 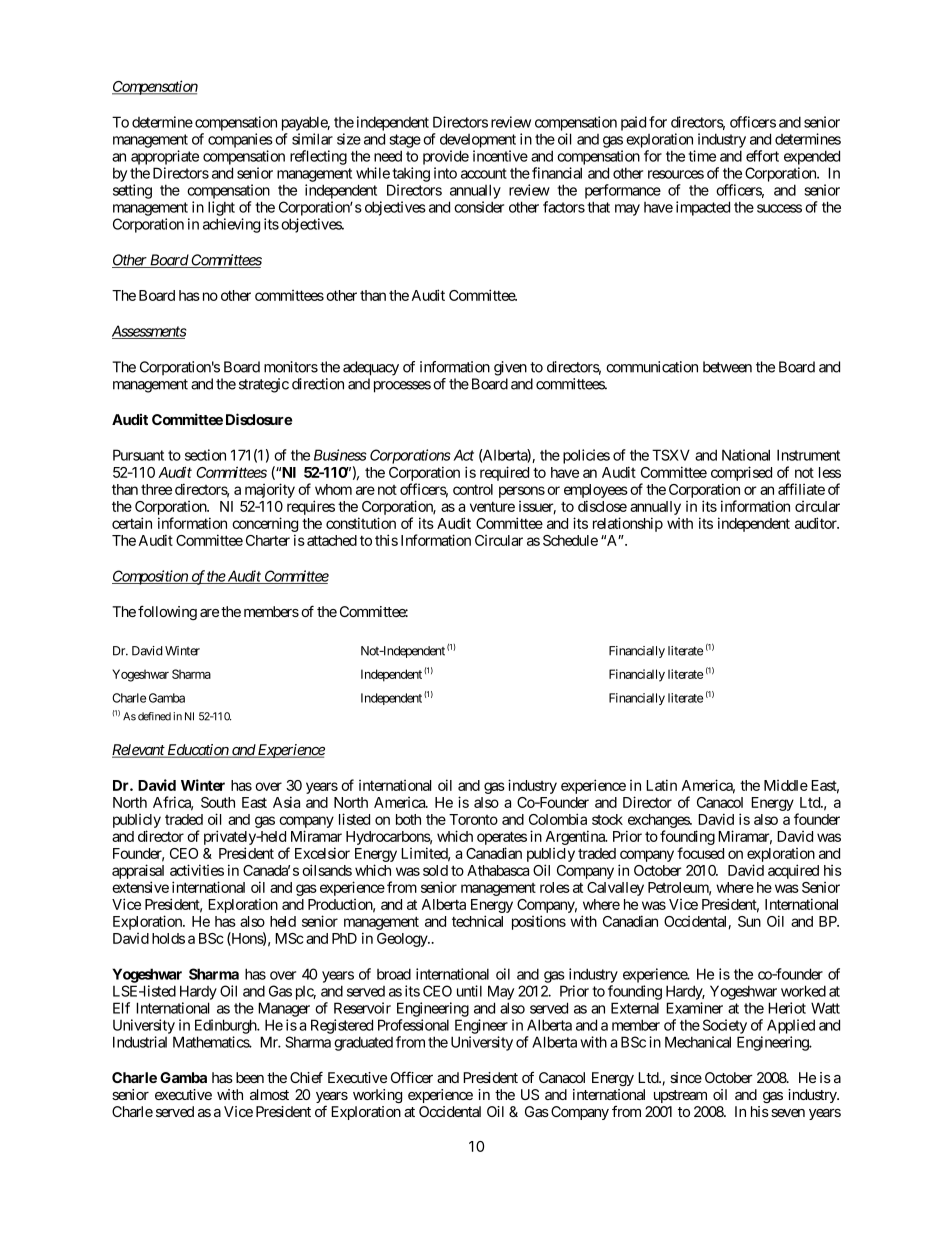 I want to click on Schedule, so click(x=570, y=540).
